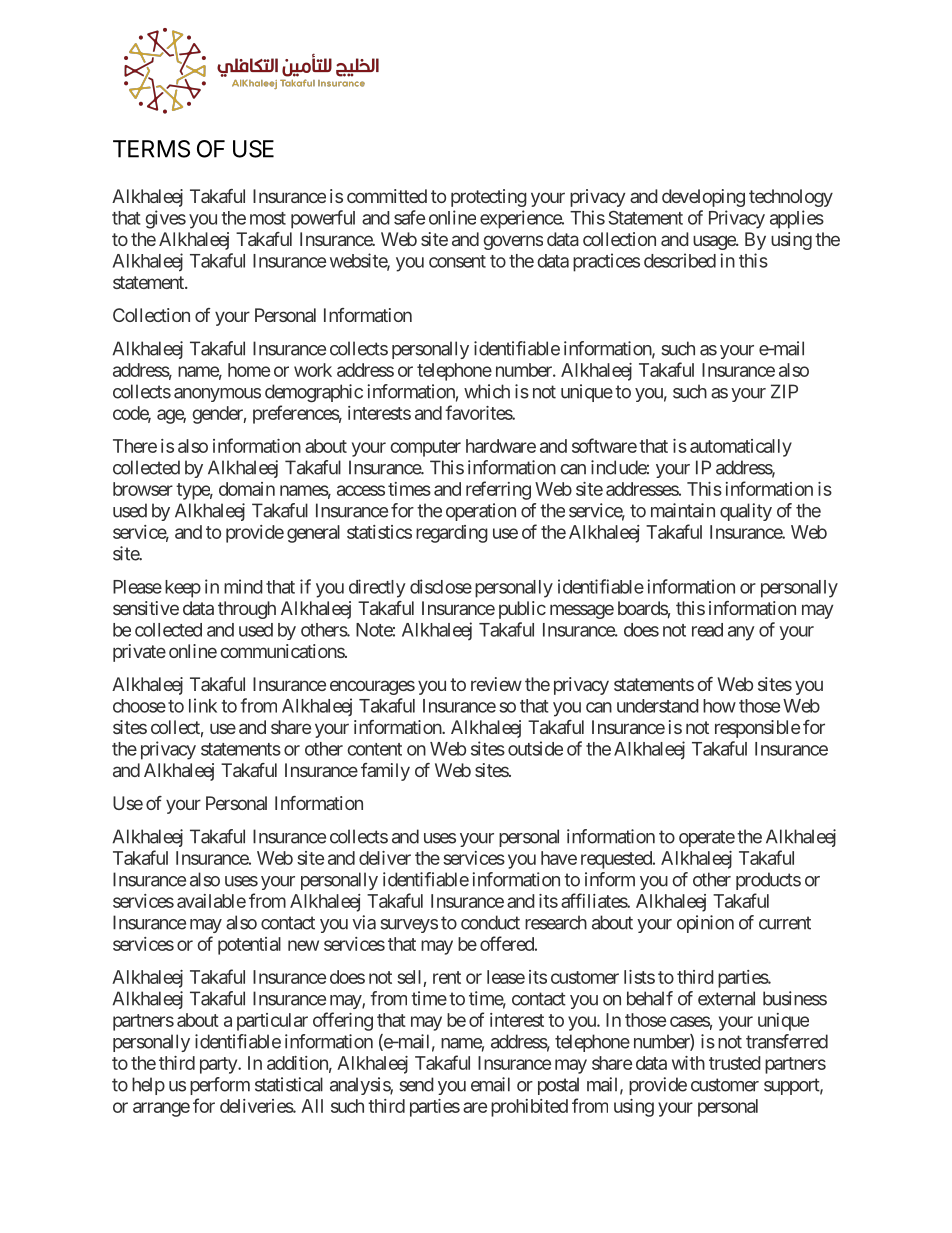  Describe the element at coordinates (735, 1063) in the image. I see `trusted` at that location.
